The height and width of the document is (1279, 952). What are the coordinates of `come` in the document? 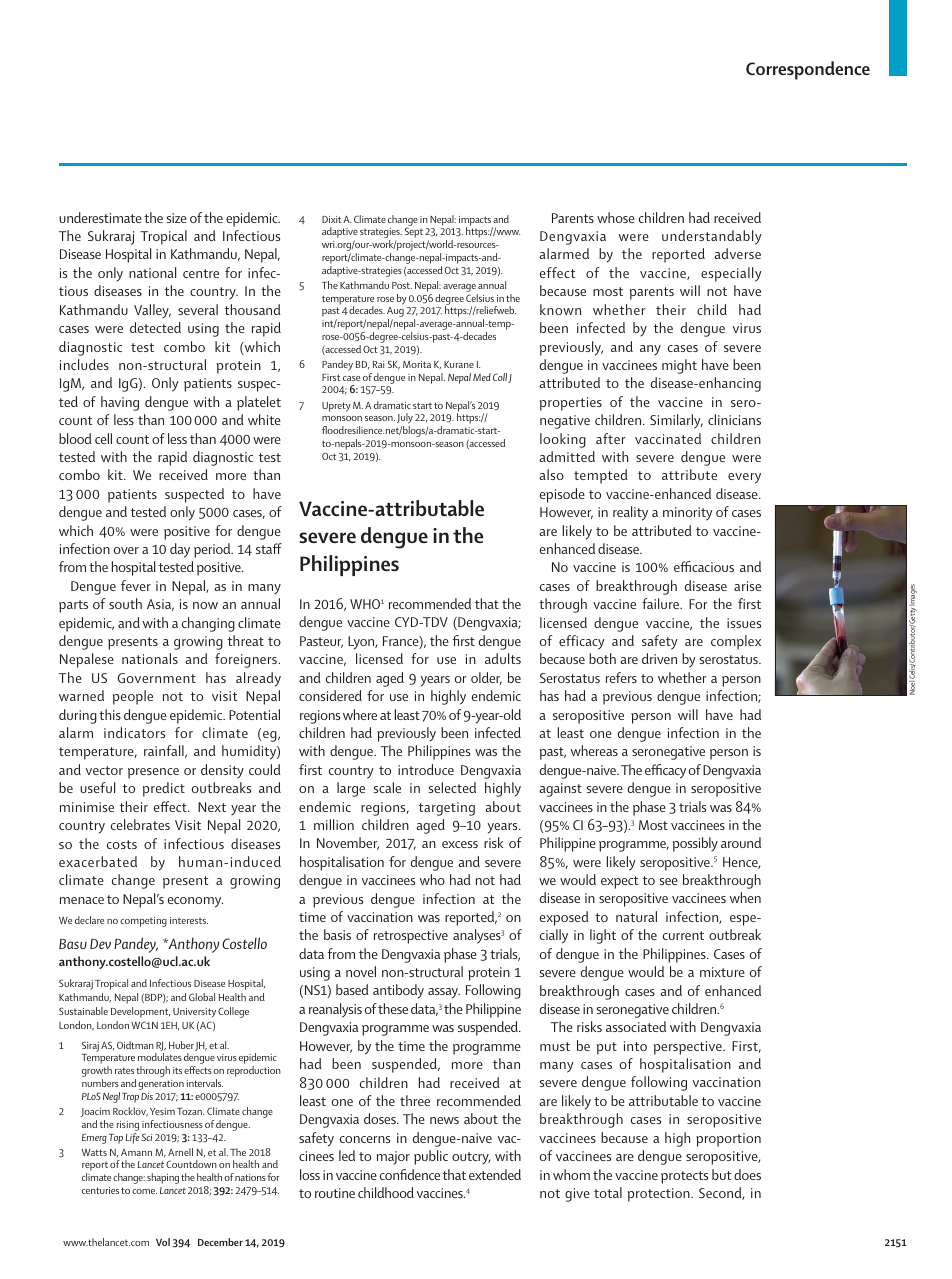 It's located at (144, 1191).
